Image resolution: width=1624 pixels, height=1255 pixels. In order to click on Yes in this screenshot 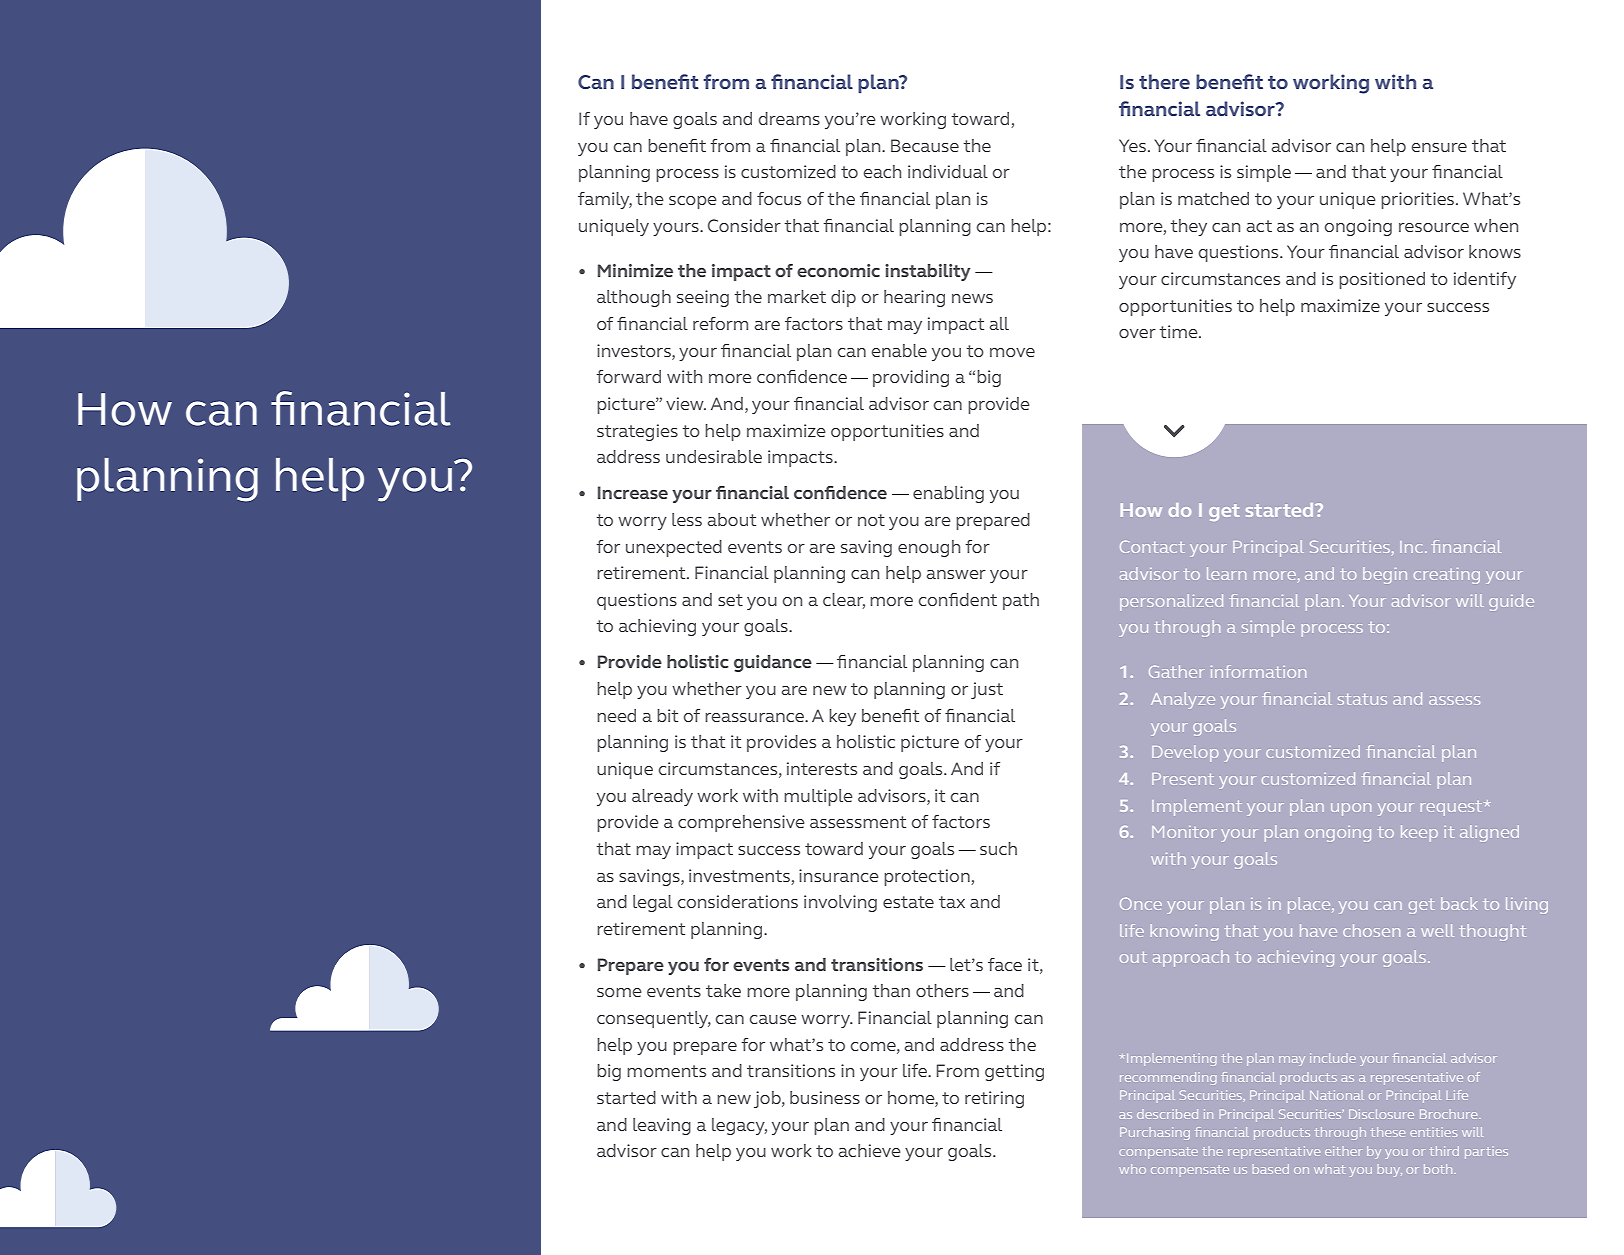, I will do `click(1132, 145)`.
